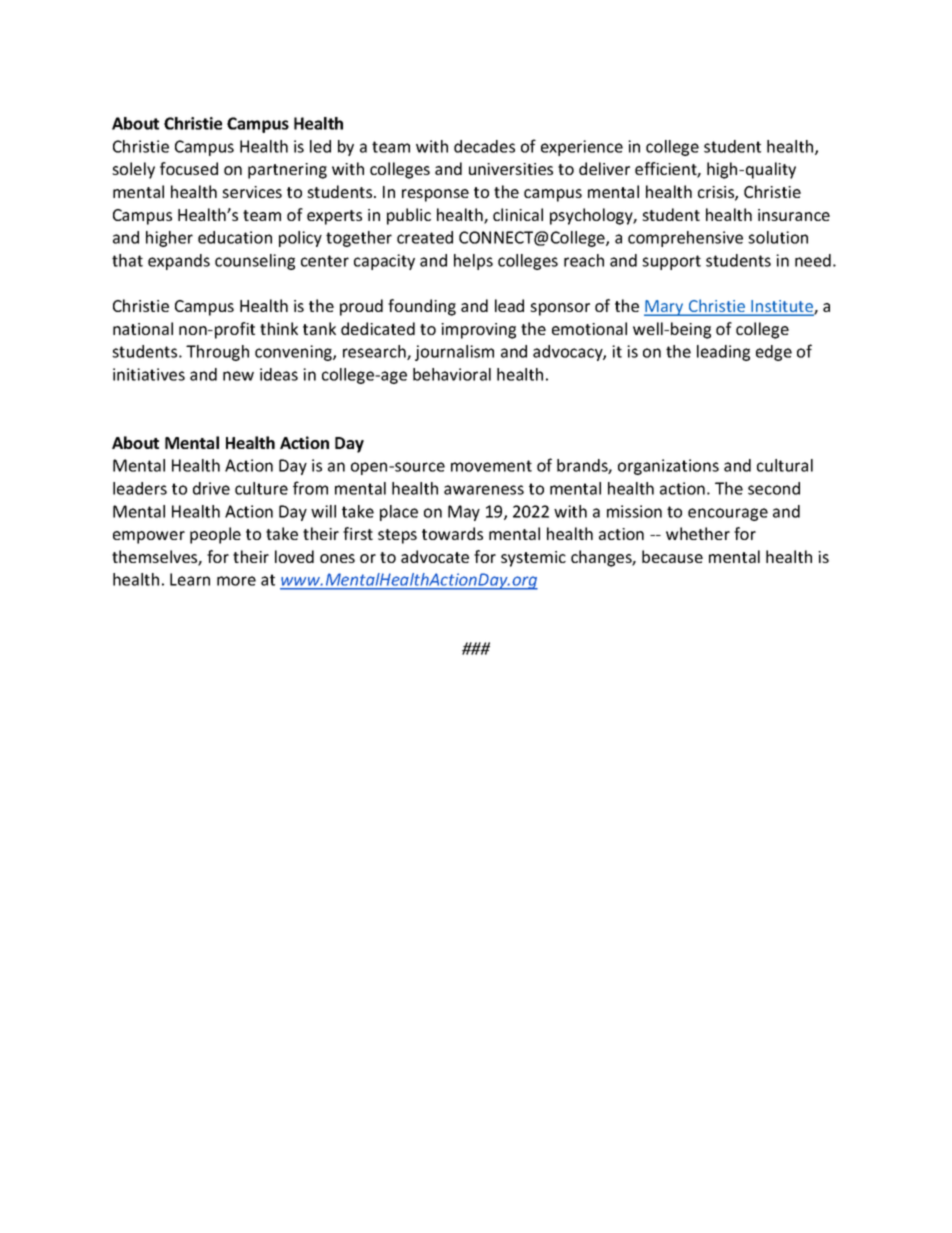  I want to click on movement, so click(491, 466).
